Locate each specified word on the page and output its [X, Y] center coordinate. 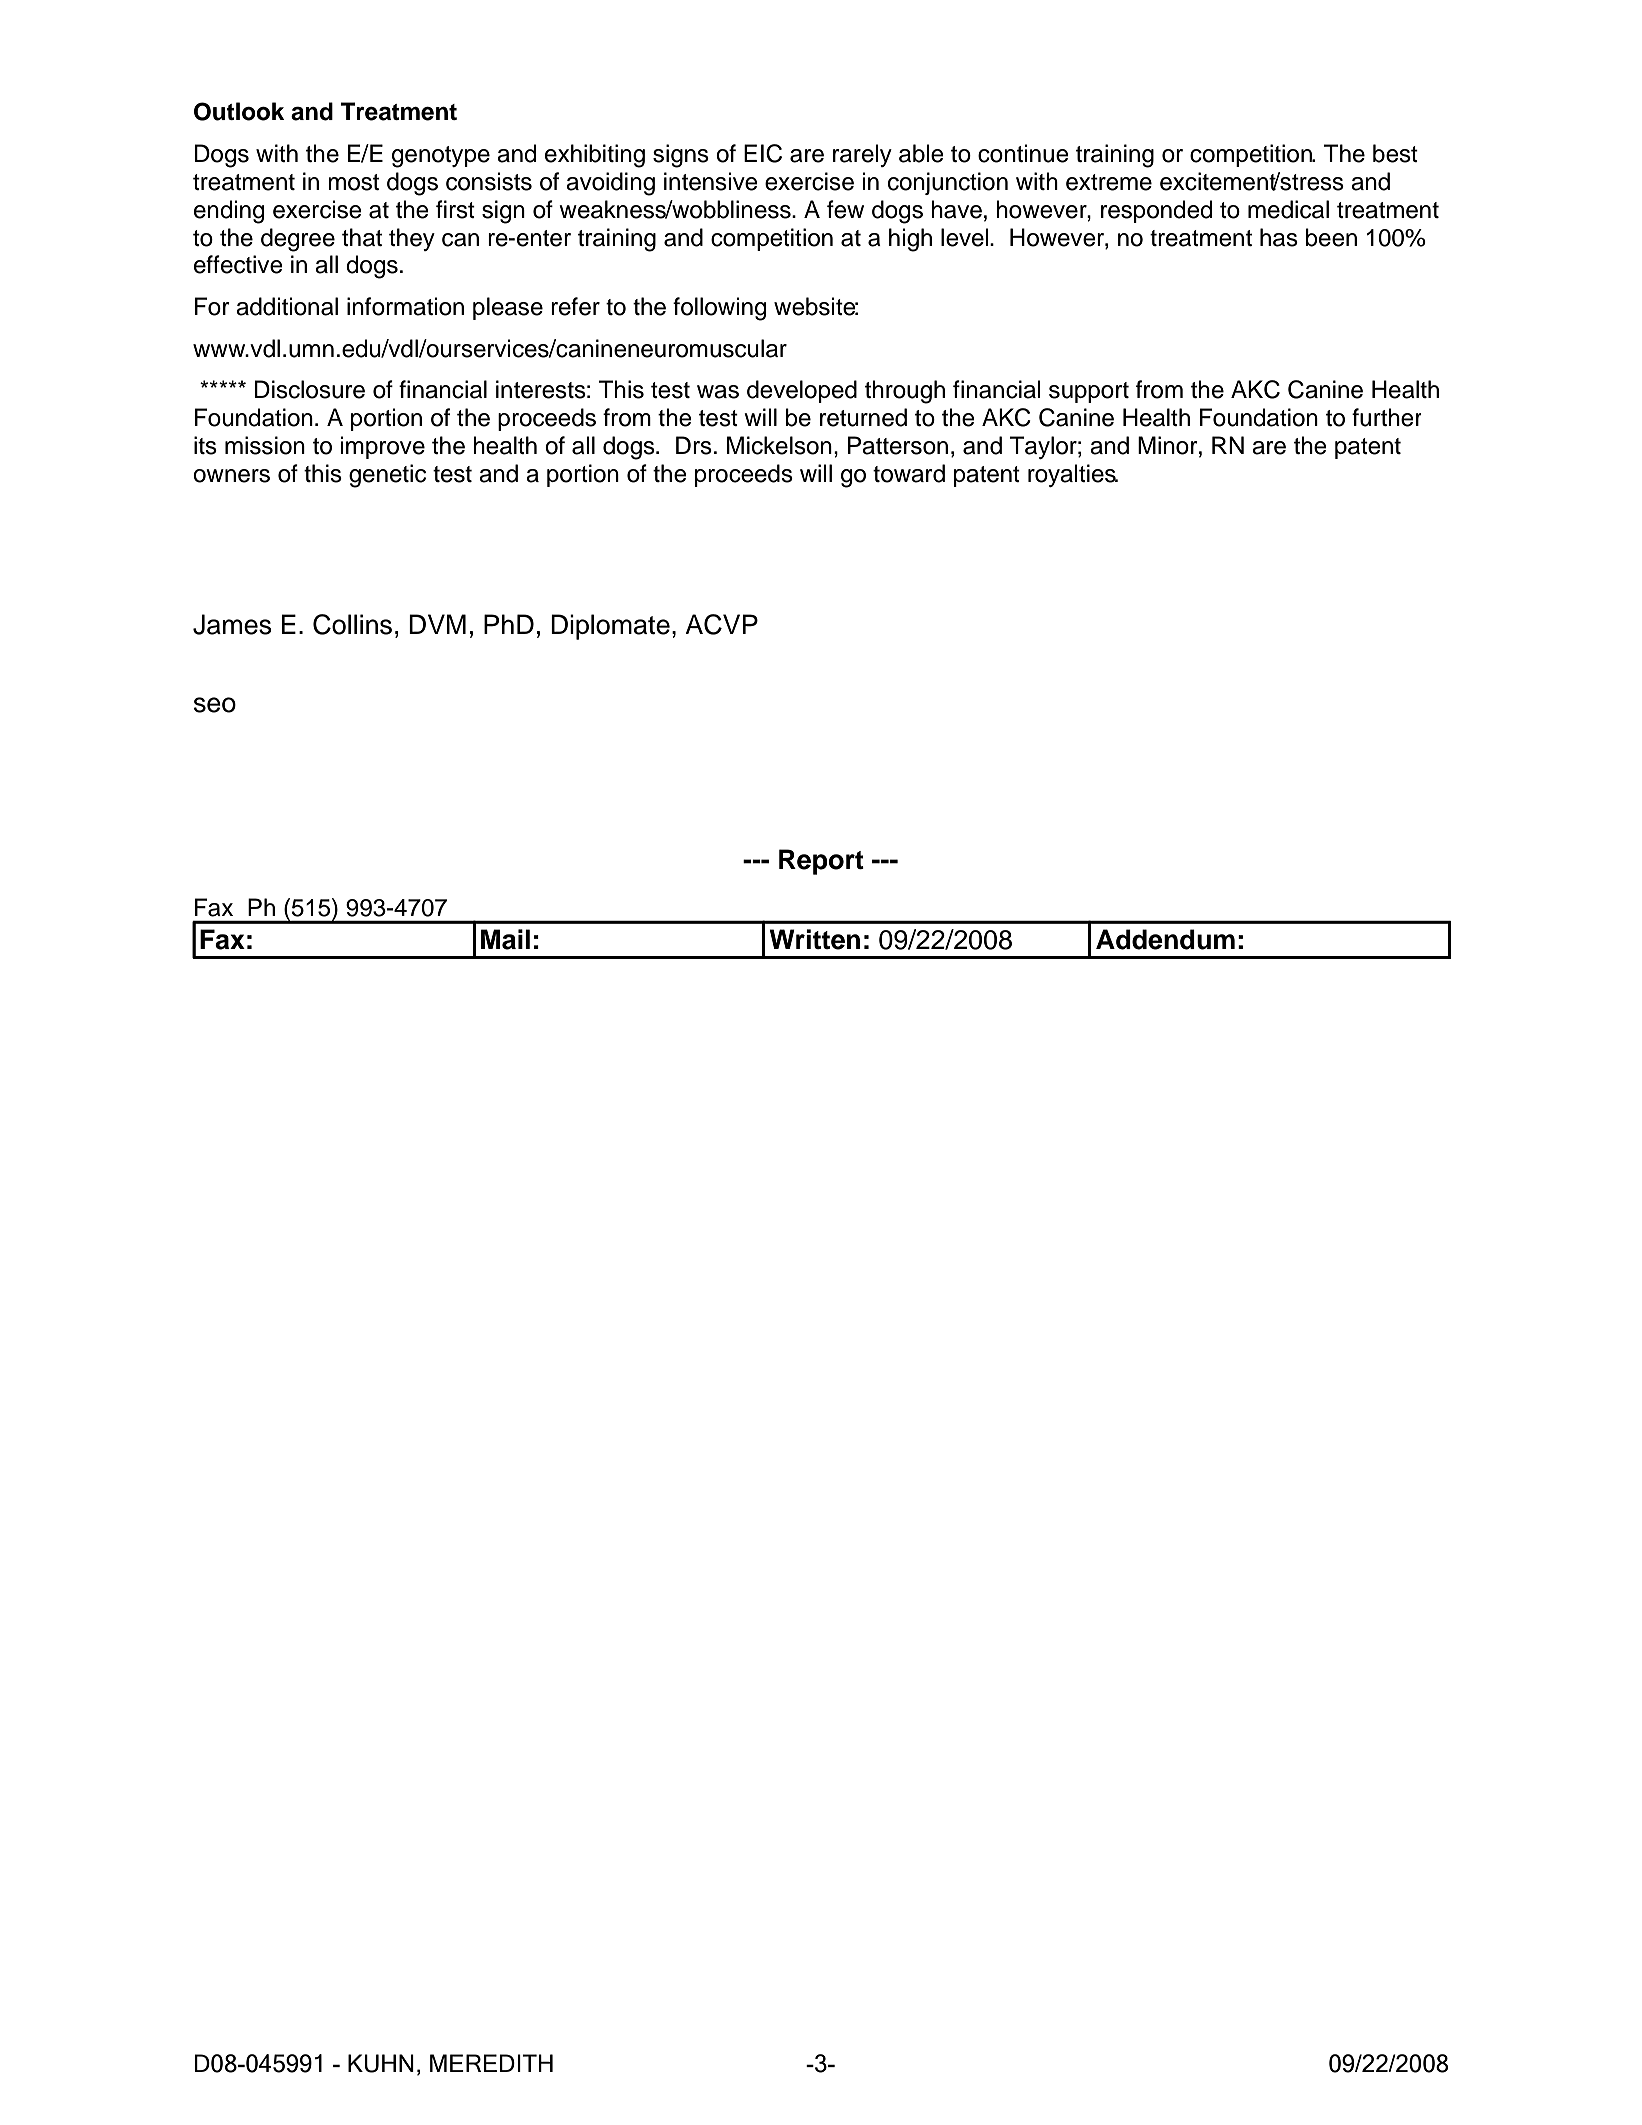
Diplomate [610, 627]
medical [1288, 209]
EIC [763, 153]
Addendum [1165, 939]
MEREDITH [491, 2063]
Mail [505, 939]
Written [815, 939]
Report [821, 862]
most [353, 182]
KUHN [381, 2063]
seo [215, 705]
